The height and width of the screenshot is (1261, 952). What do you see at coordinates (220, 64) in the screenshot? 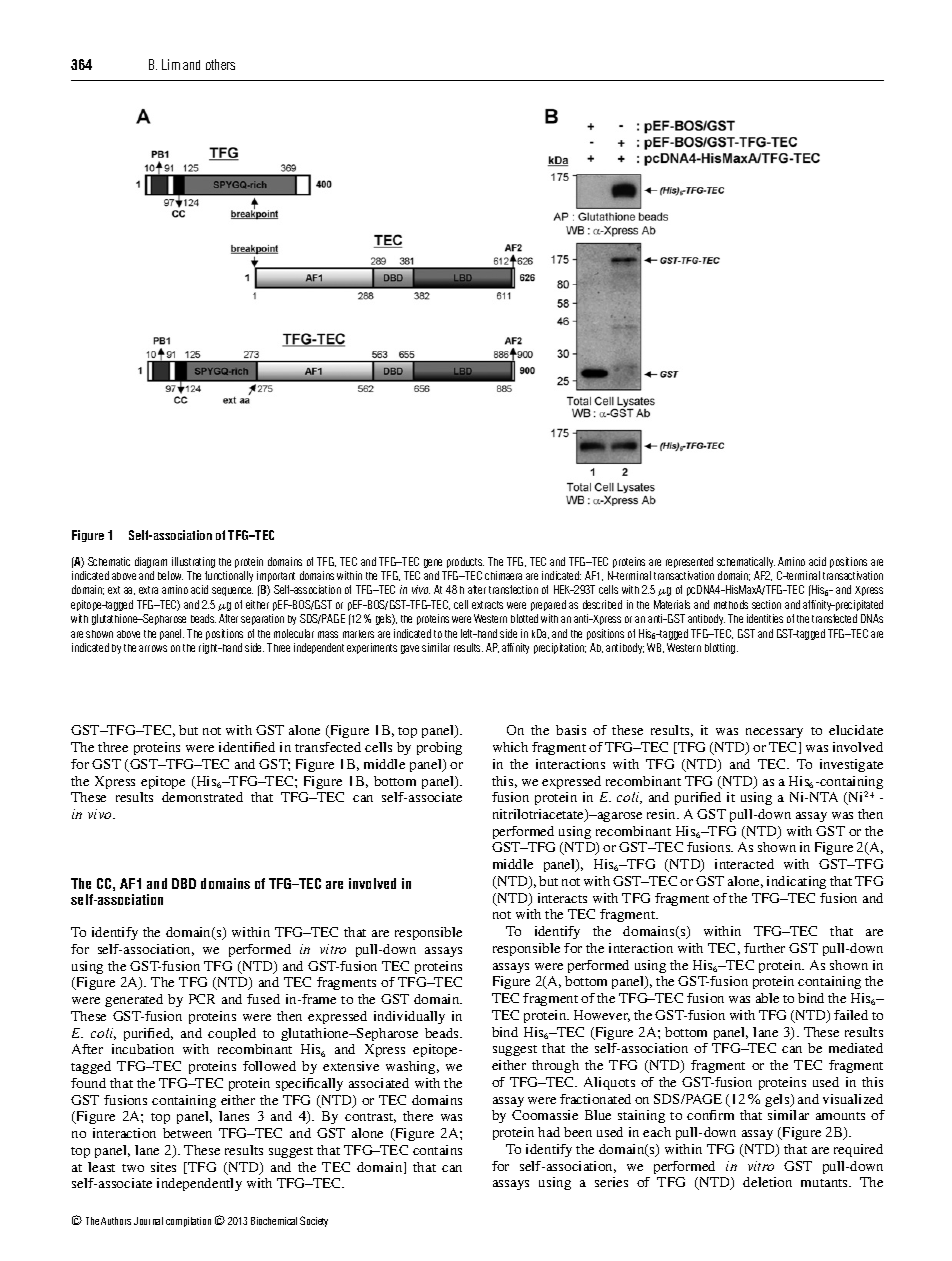
I see `others` at bounding box center [220, 64].
